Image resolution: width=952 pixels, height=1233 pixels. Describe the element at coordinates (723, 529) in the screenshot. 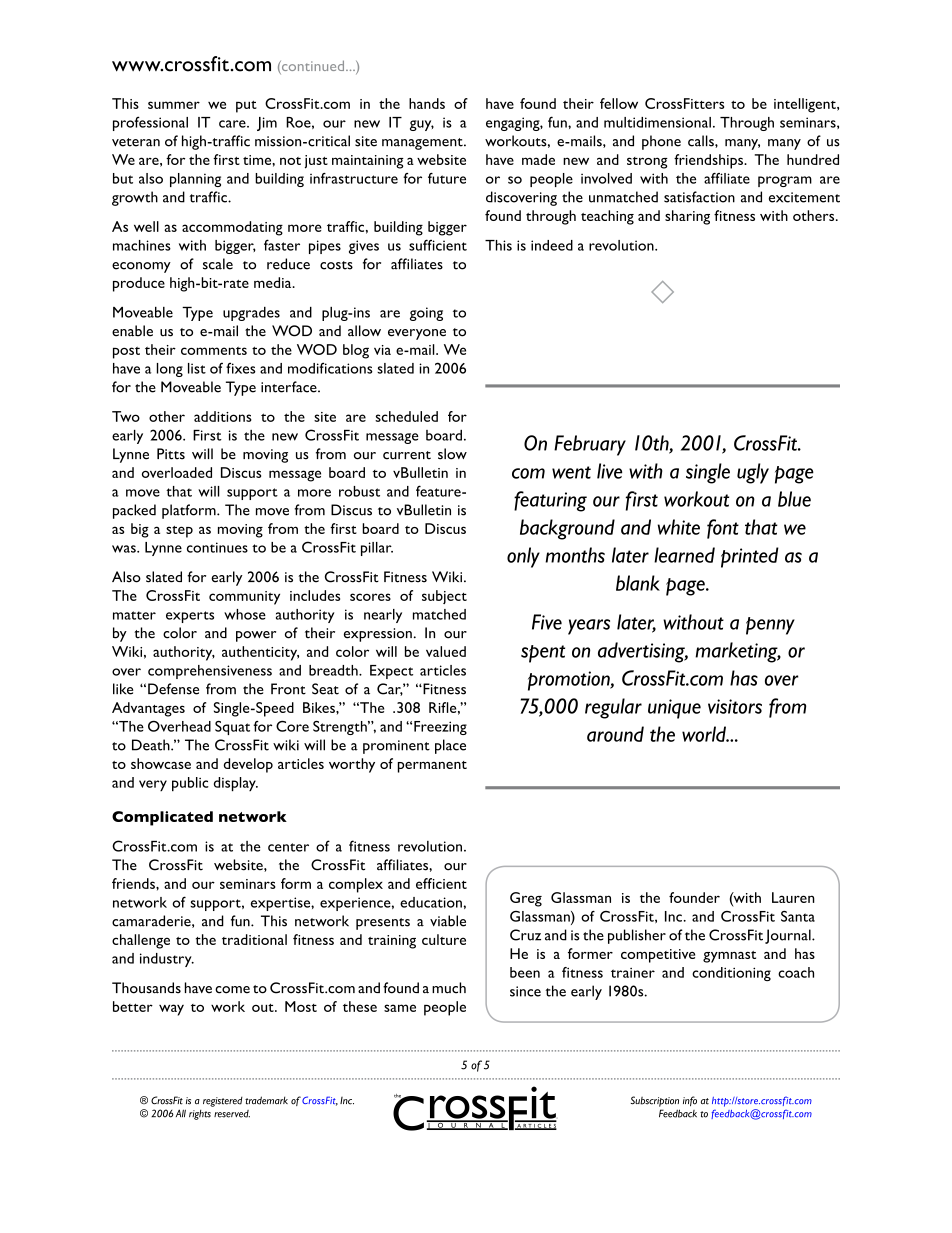

I see `font` at that location.
